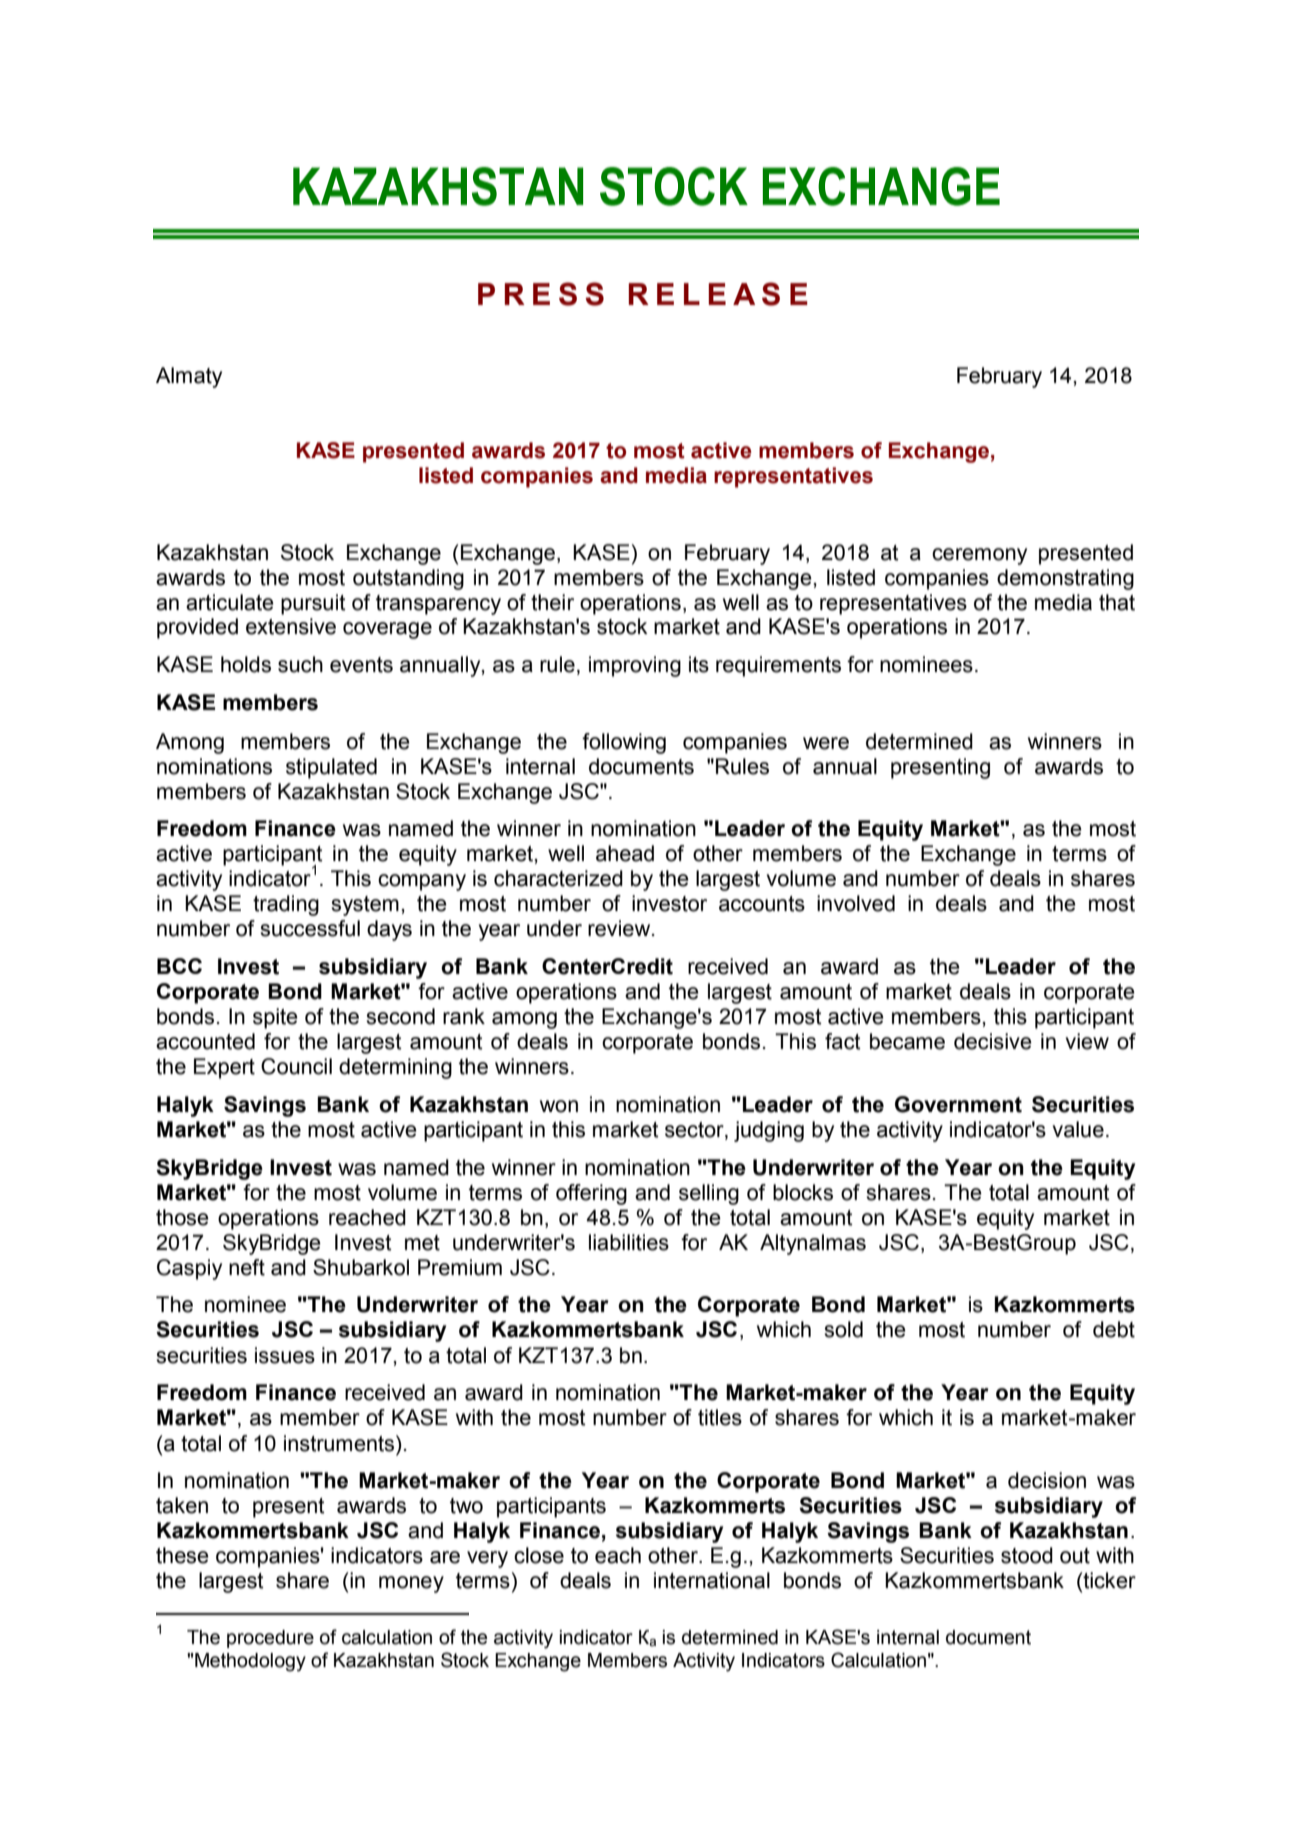 The image size is (1292, 1827). Describe the element at coordinates (979, 556) in the image. I see `ceremony` at that location.
